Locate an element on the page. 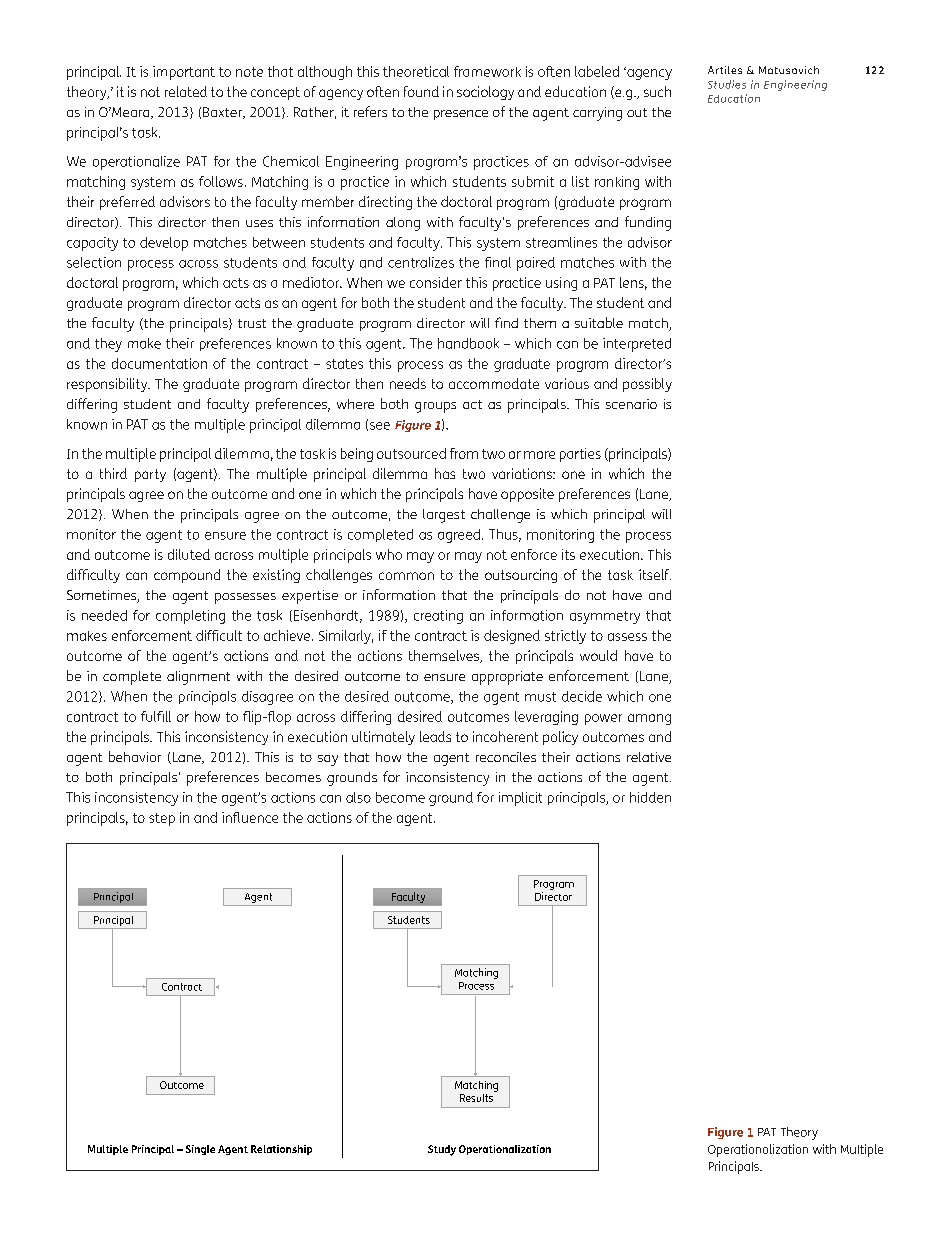 The width and height of the document is (952, 1233). such is located at coordinates (657, 91).
